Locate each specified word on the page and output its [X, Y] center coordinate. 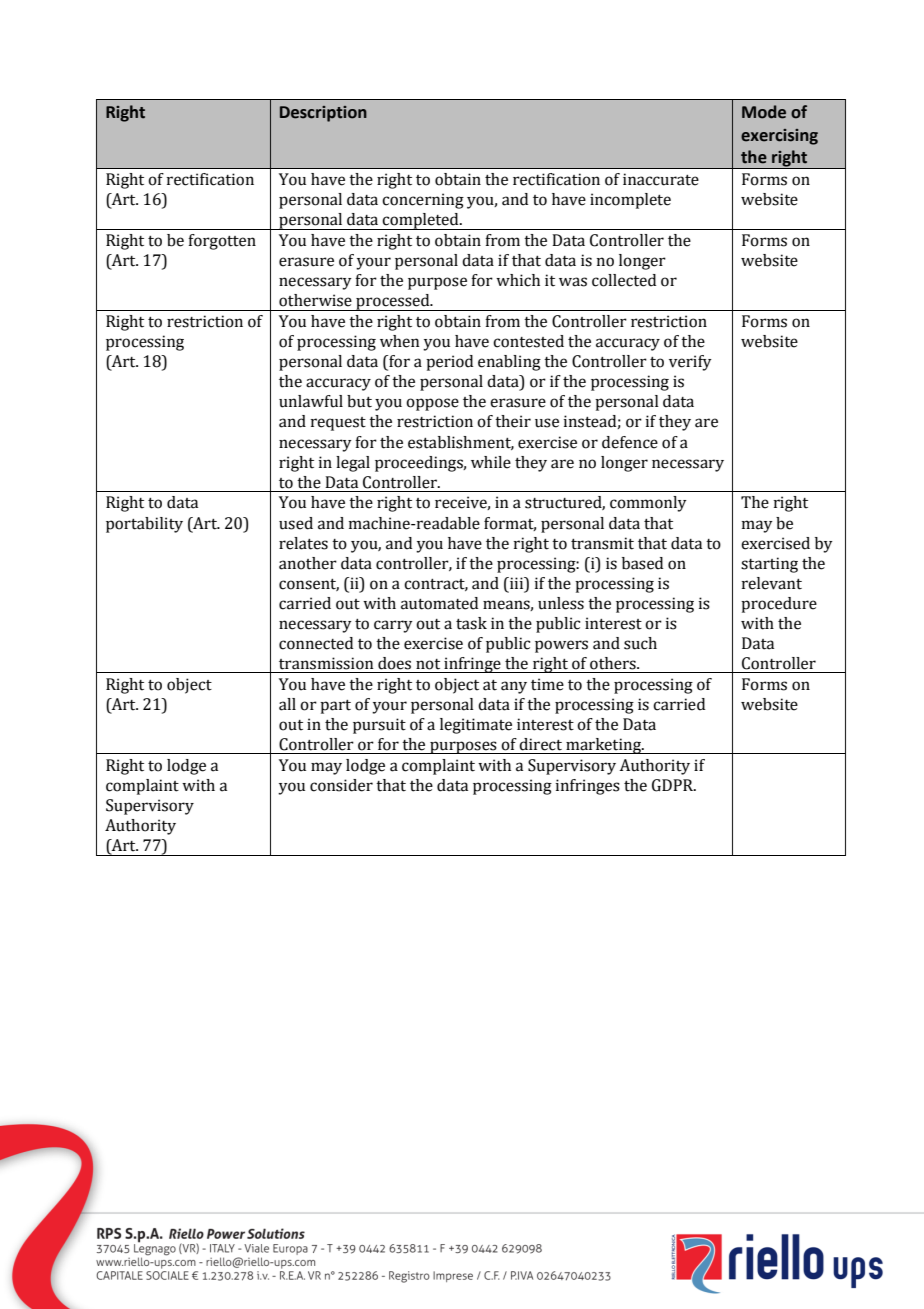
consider [341, 785]
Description [323, 114]
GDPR [674, 785]
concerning [423, 201]
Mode [764, 112]
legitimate [476, 726]
